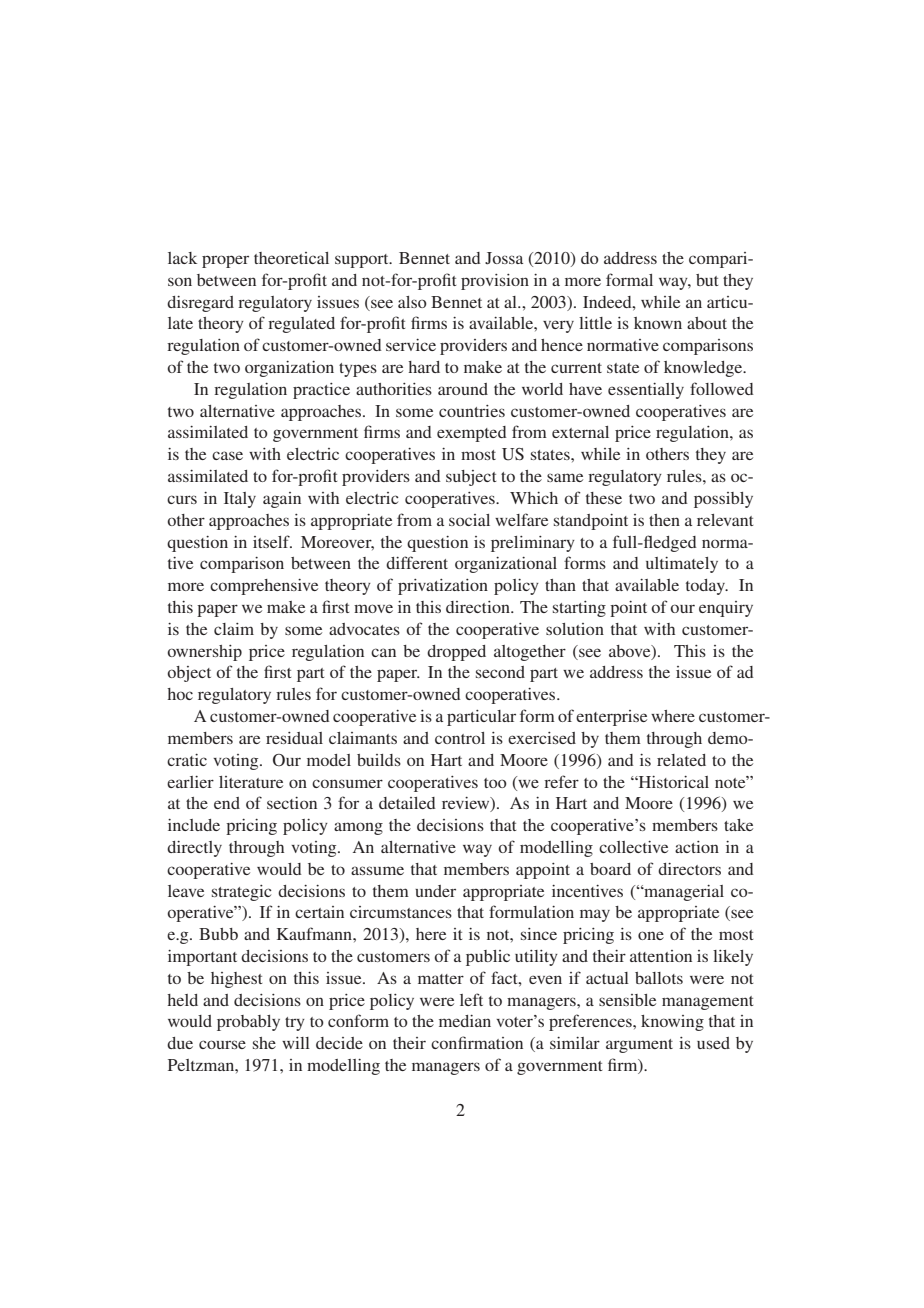 This page has width=924, height=1308. Describe the element at coordinates (189, 674) in the page. I see `object` at that location.
